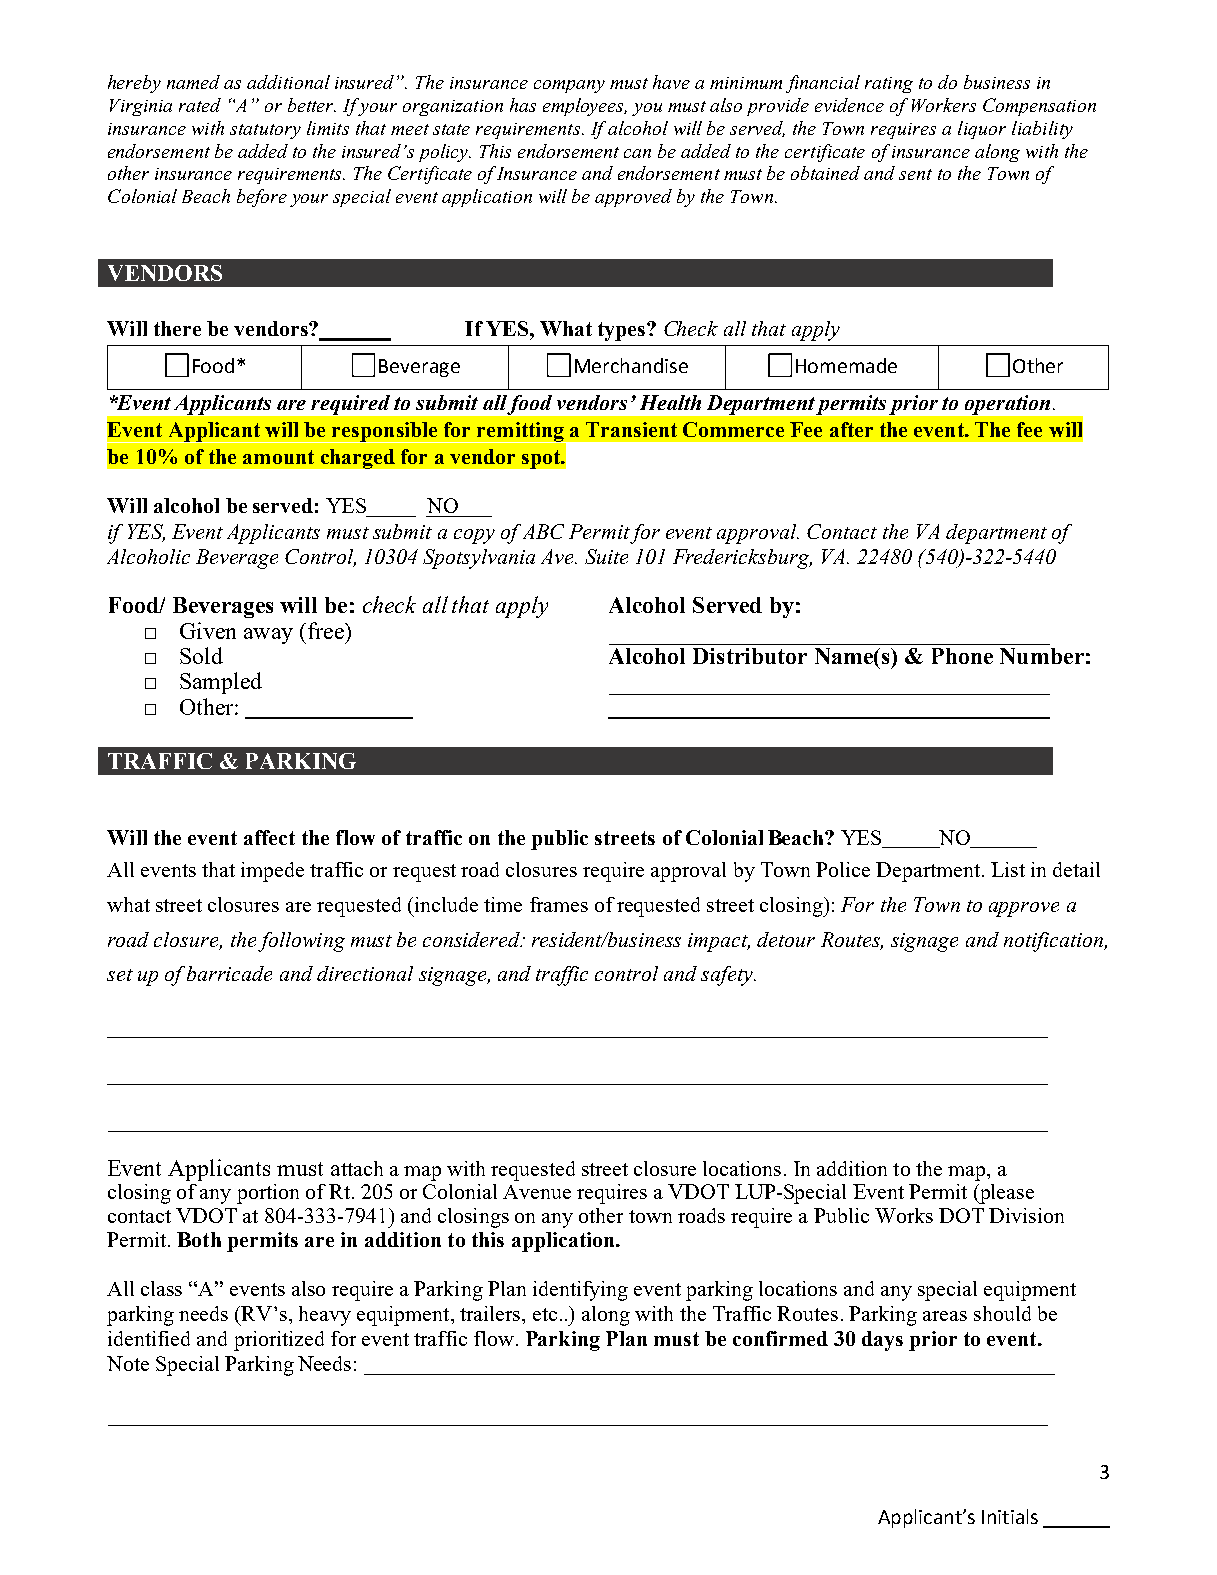  What do you see at coordinates (585, 107) in the screenshot?
I see `employees` at bounding box center [585, 107].
